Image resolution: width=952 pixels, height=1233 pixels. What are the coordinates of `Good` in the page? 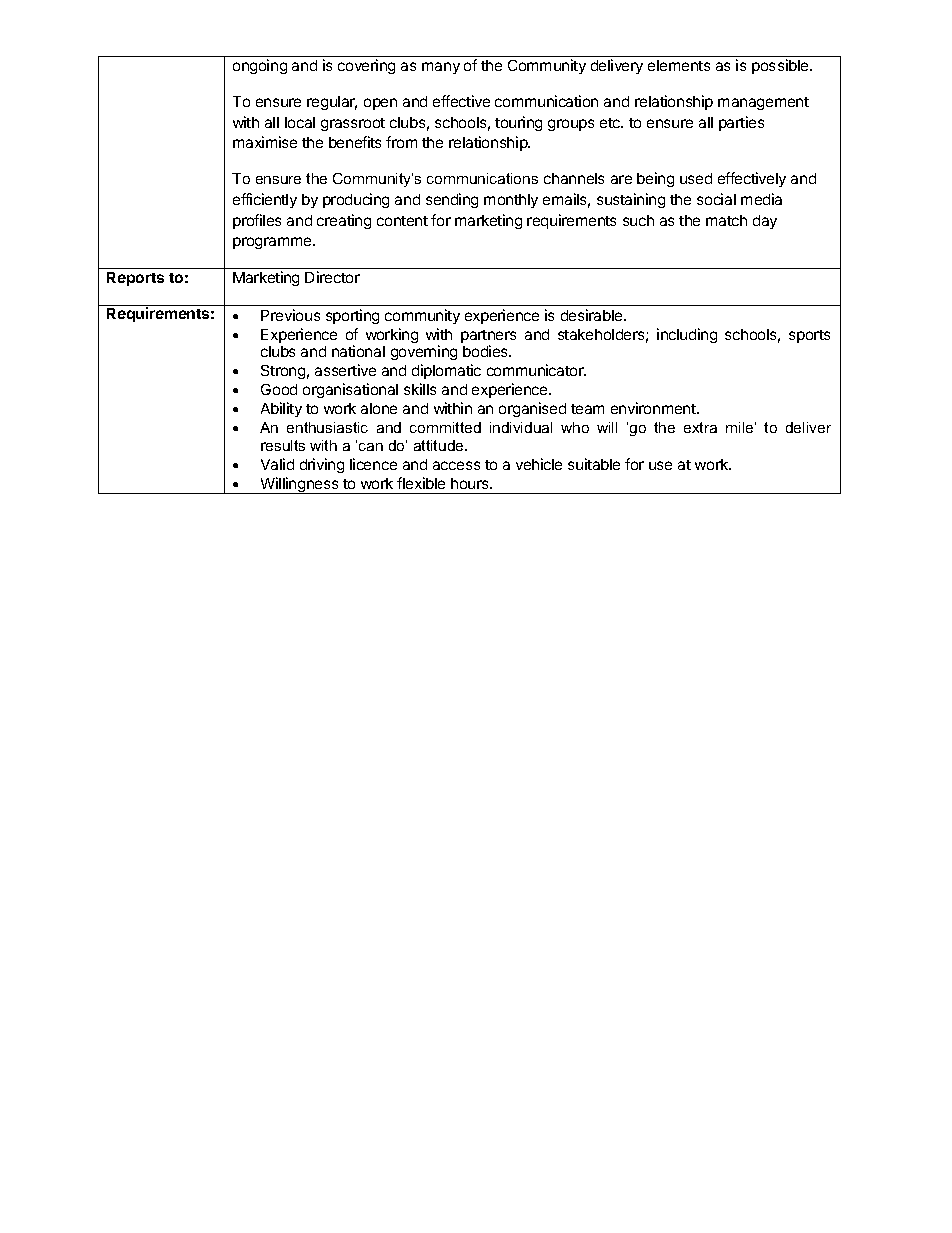 It's located at (279, 389).
